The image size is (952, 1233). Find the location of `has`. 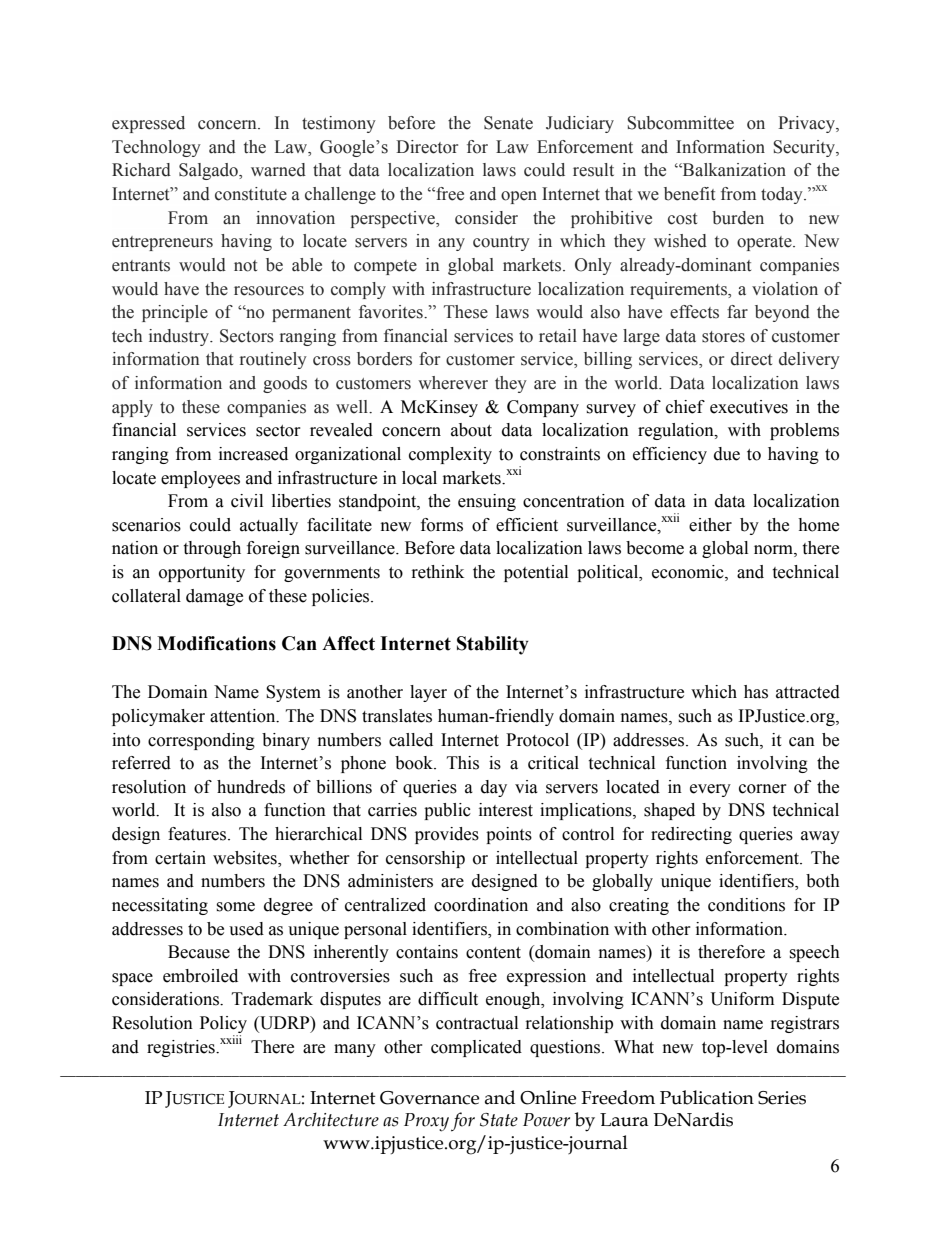

has is located at coordinates (756, 692).
